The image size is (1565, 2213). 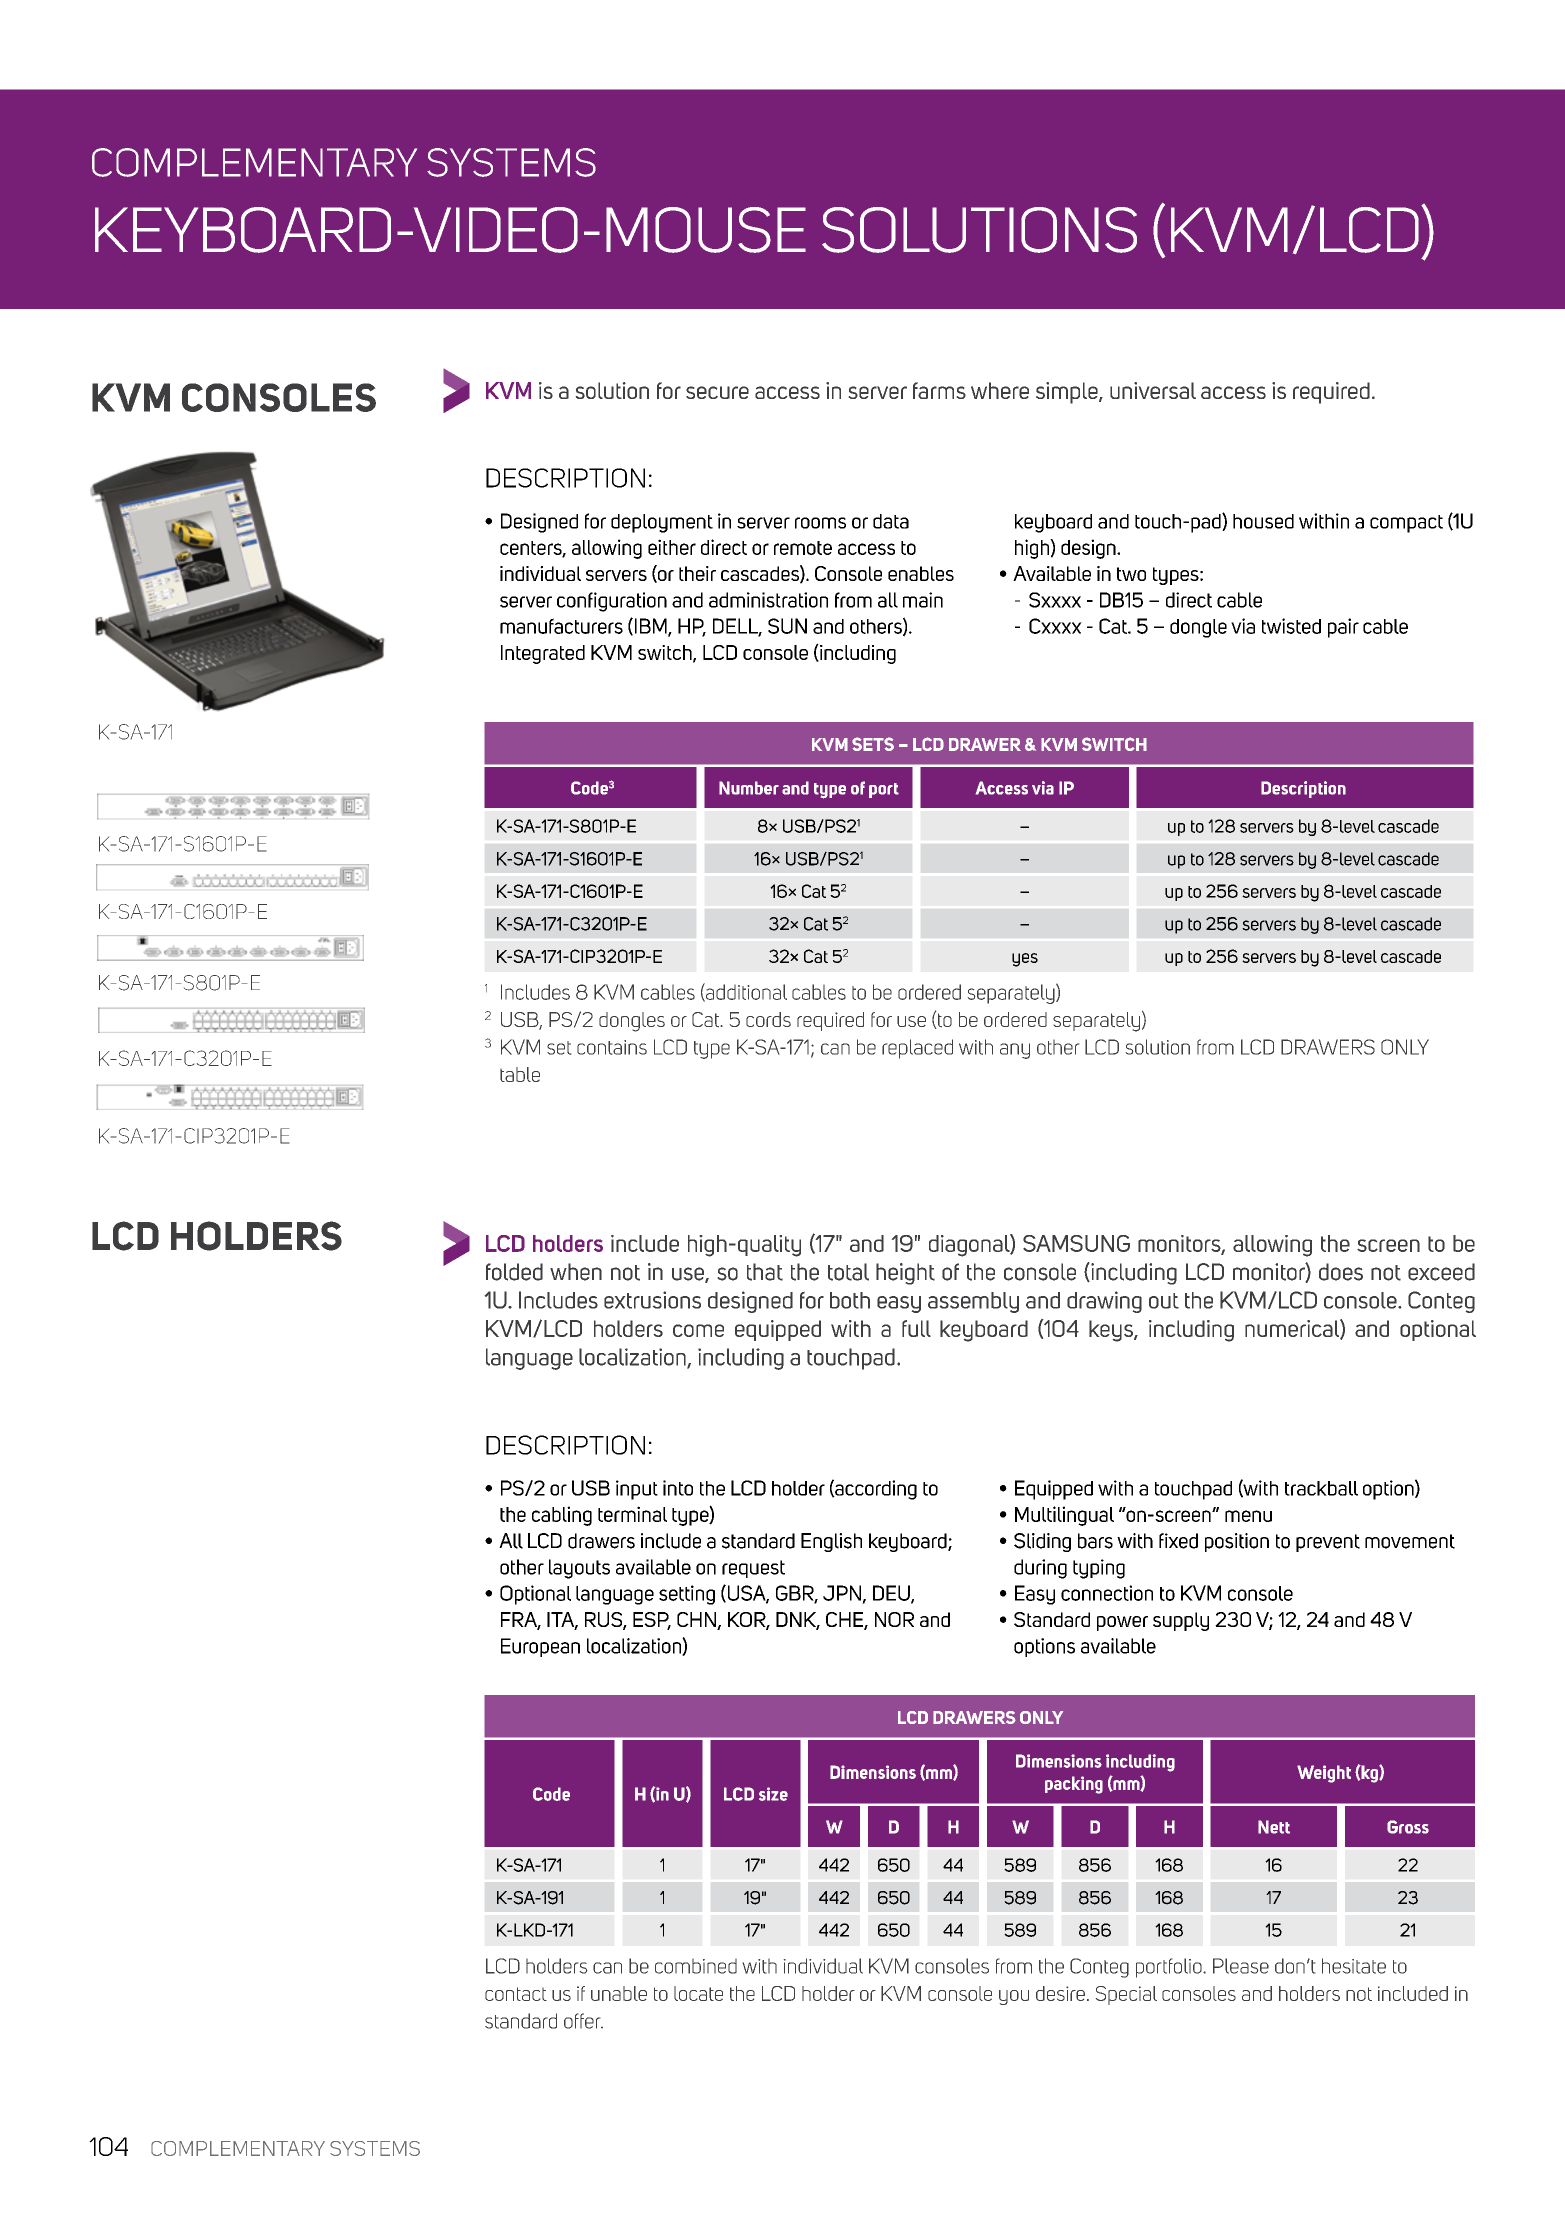 What do you see at coordinates (873, 744) in the image?
I see `SETS` at bounding box center [873, 744].
